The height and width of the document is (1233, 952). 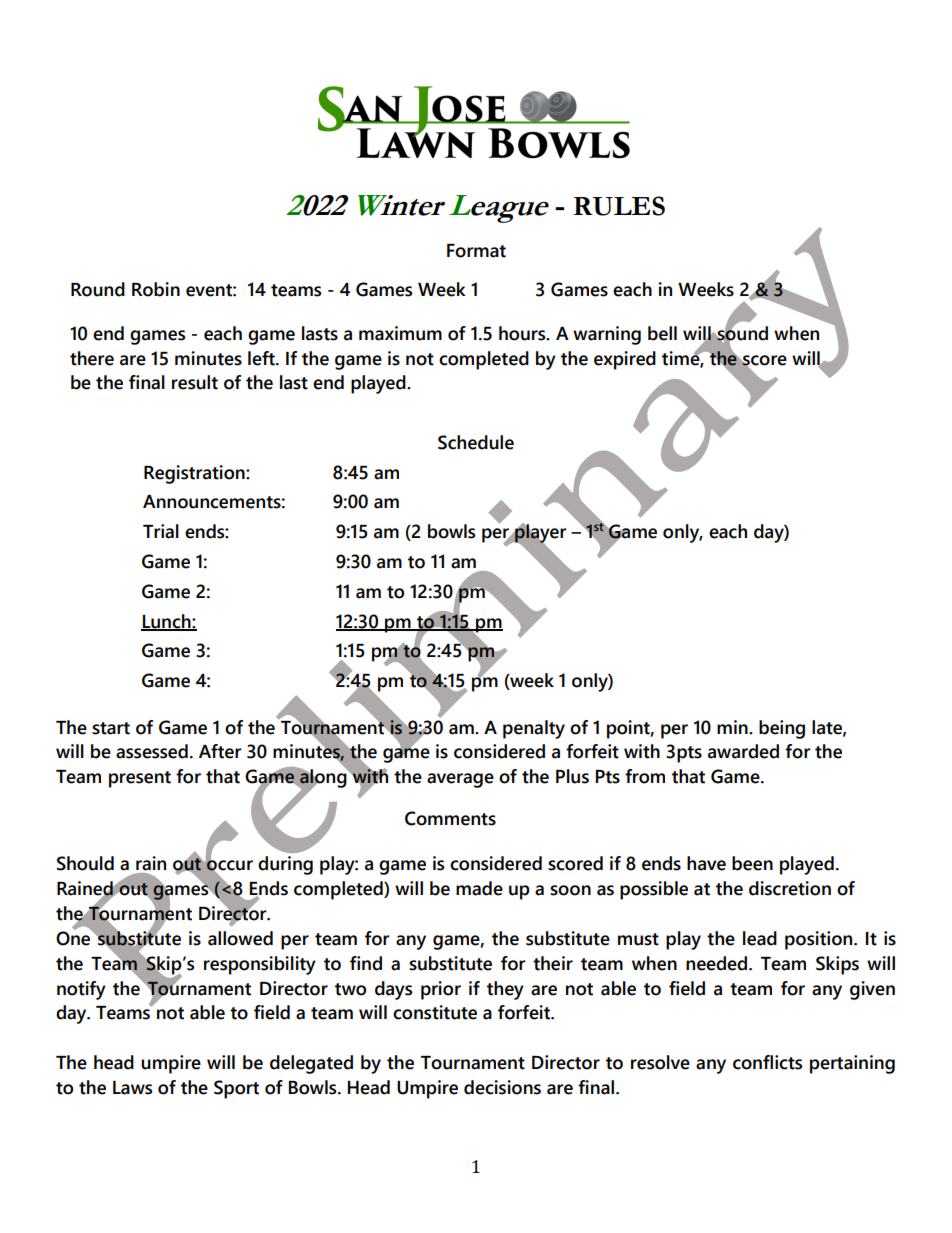 I want to click on start, so click(x=111, y=728).
